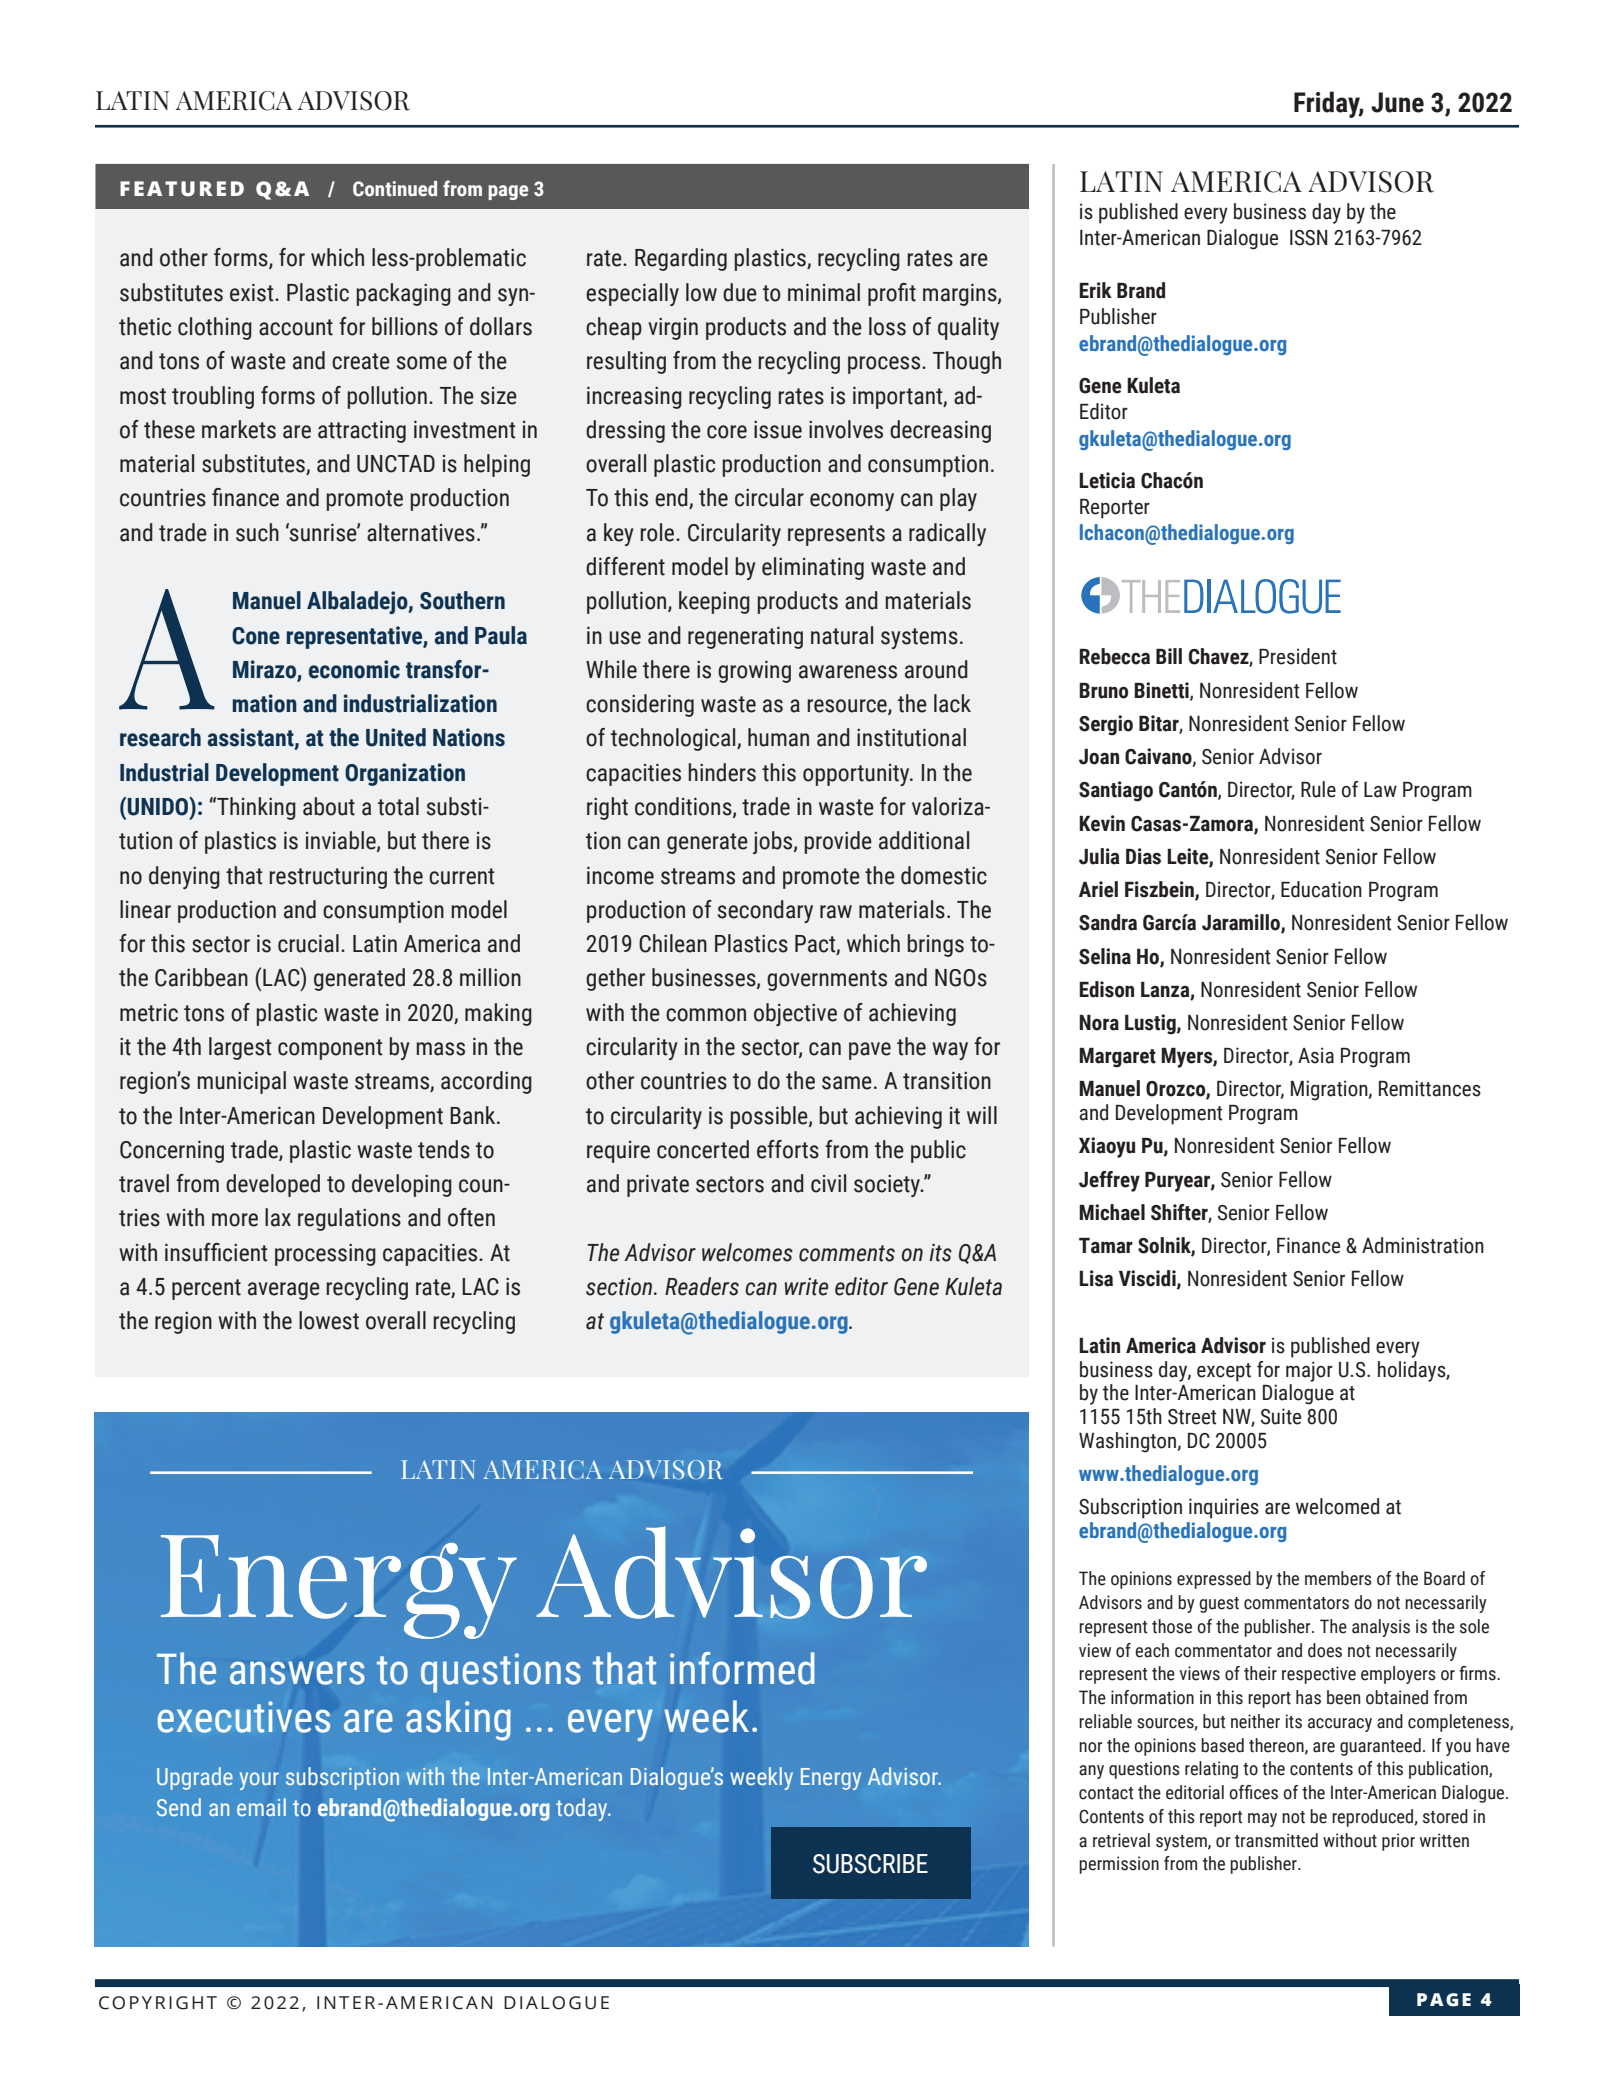  Describe the element at coordinates (870, 1864) in the document. I see `SUBSCRIBE` at that location.
